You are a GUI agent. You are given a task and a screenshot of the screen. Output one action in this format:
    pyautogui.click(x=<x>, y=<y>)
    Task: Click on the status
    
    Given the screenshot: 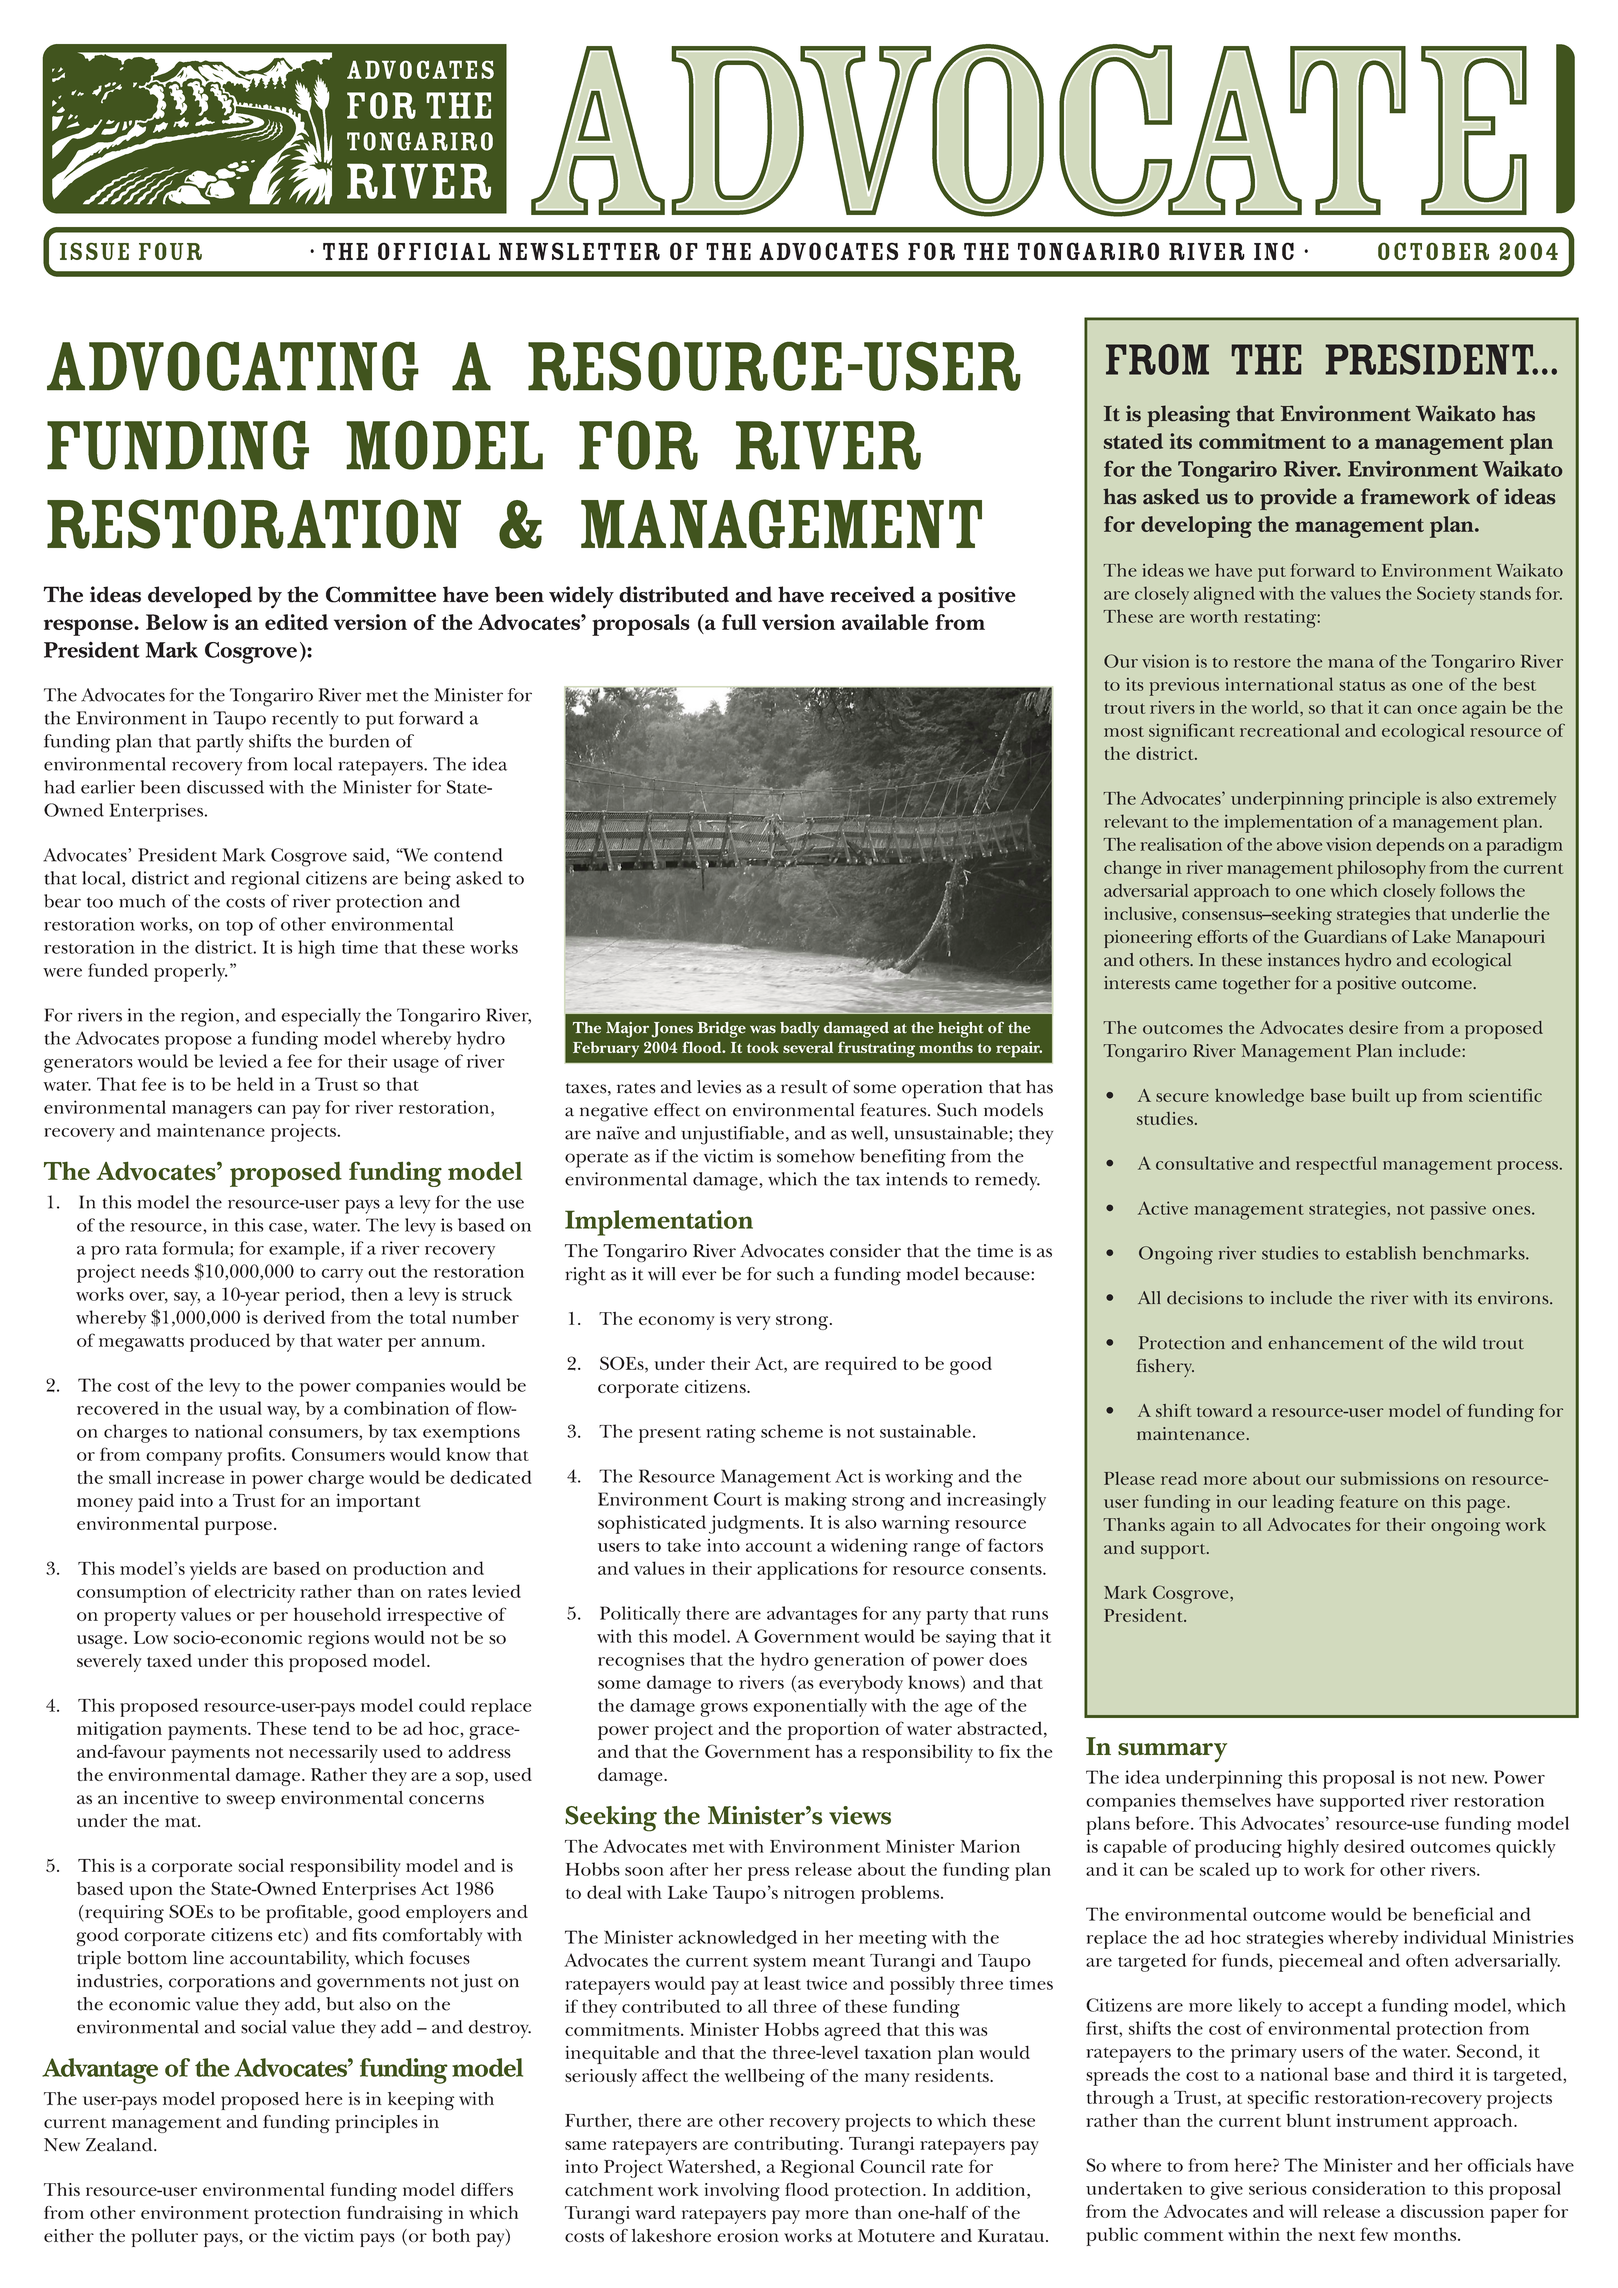 What is the action you would take?
    pyautogui.click(x=1362, y=685)
